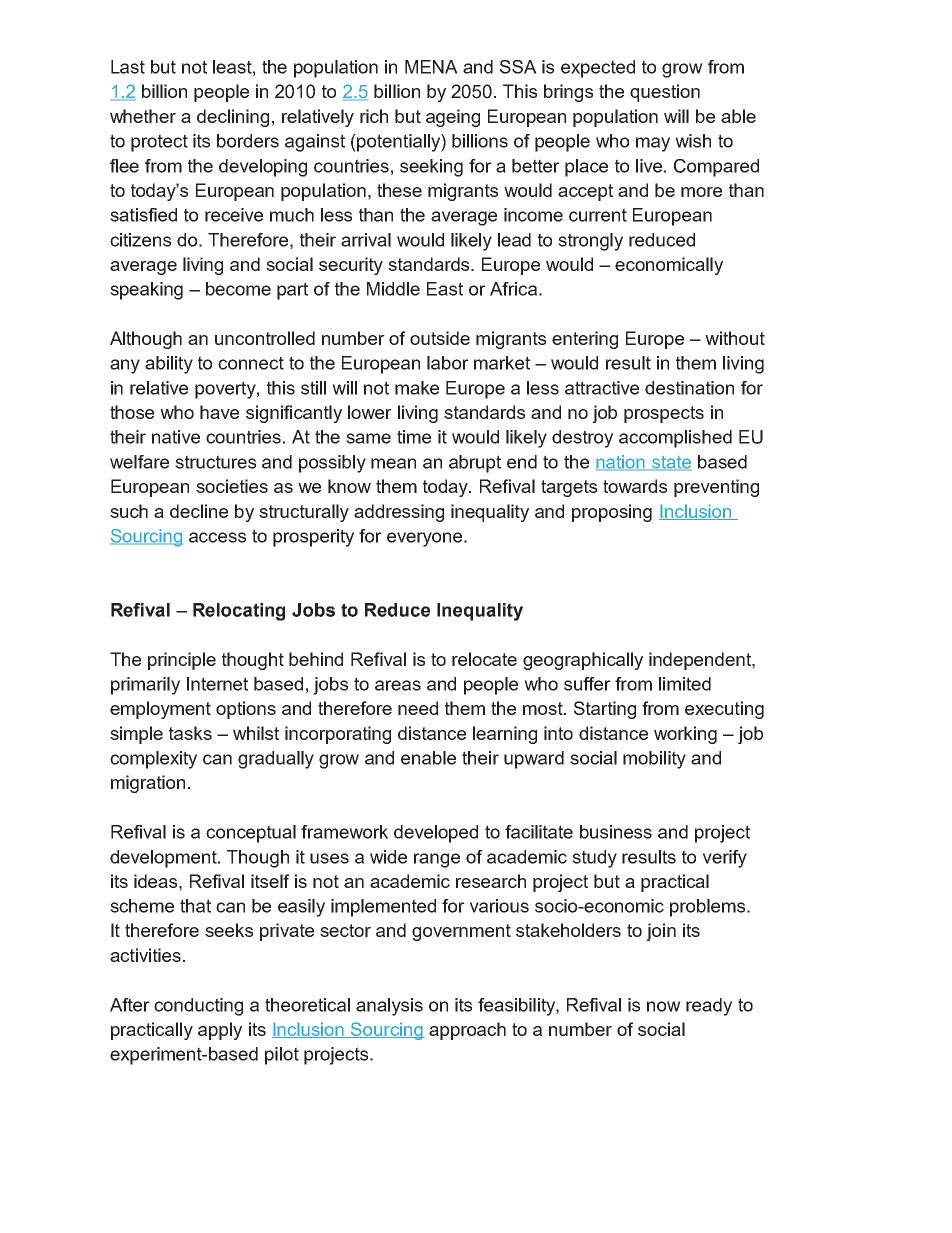  What do you see at coordinates (453, 118) in the page?
I see `ageing` at bounding box center [453, 118].
